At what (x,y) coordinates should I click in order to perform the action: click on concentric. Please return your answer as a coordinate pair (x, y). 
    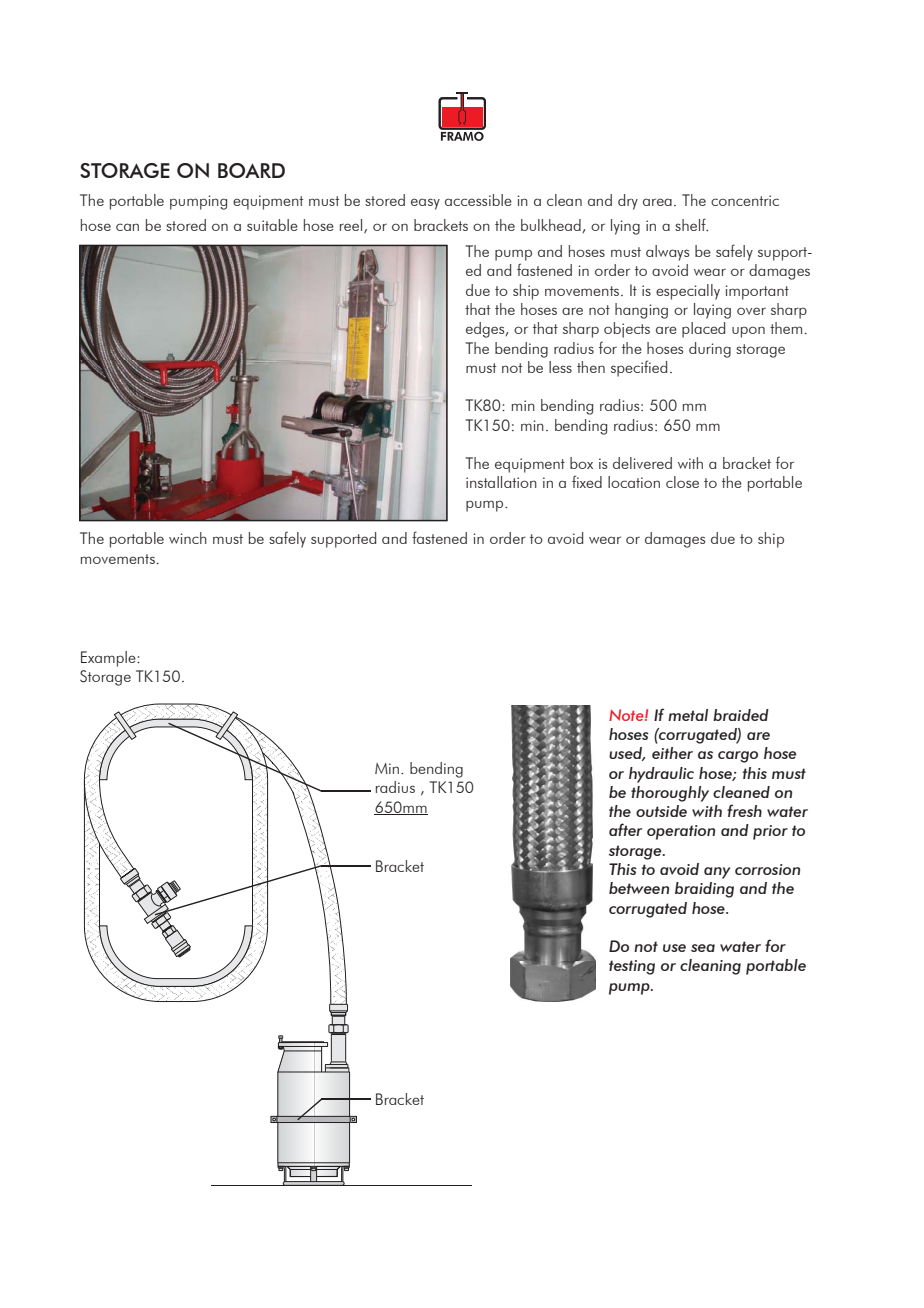
    Looking at the image, I should click on (745, 200).
